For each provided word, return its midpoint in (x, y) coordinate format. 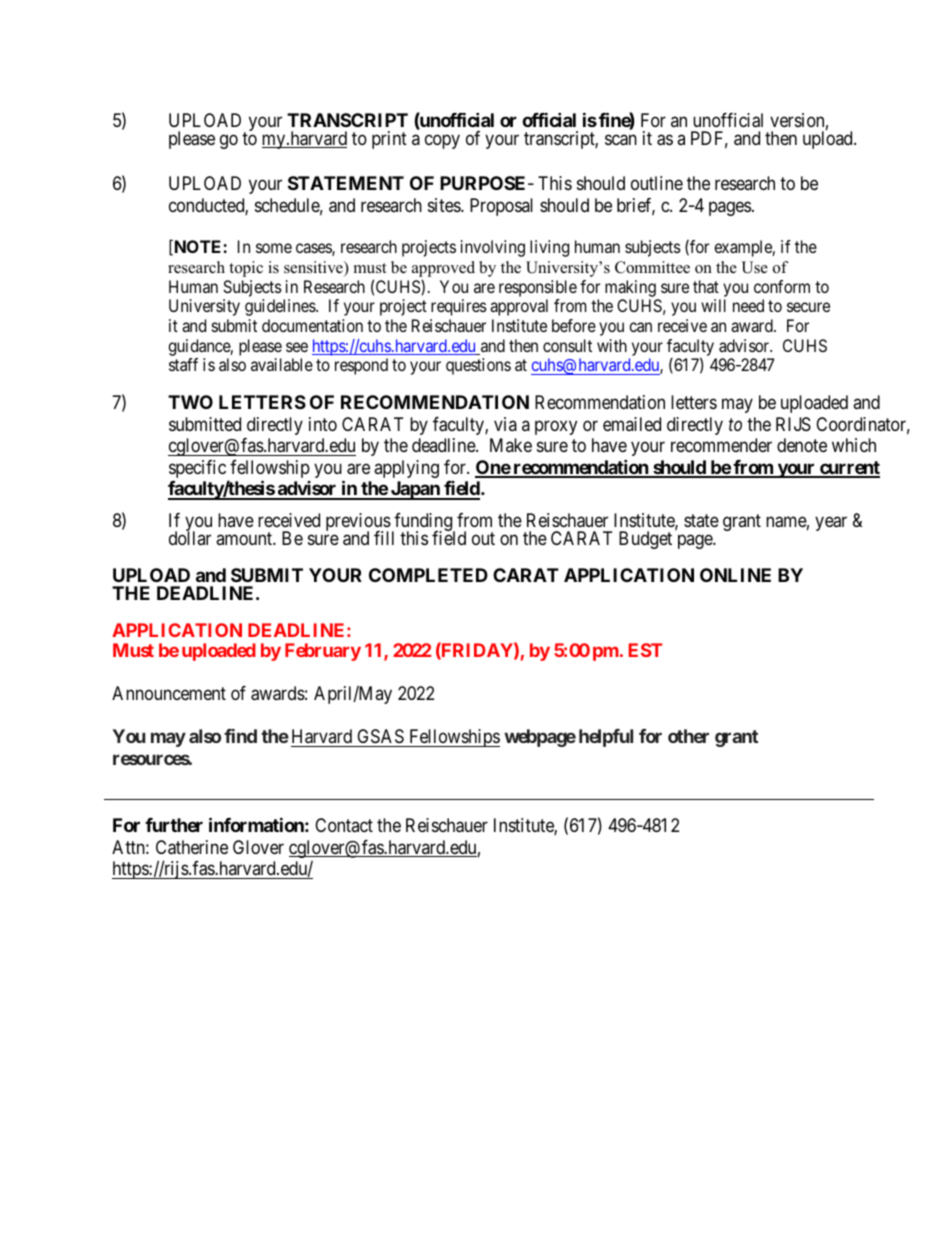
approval (519, 307)
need (748, 305)
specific (197, 469)
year (831, 524)
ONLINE (735, 575)
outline (657, 183)
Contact (344, 825)
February (323, 652)
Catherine (192, 847)
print (389, 140)
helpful (606, 738)
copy (442, 141)
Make (511, 445)
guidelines (281, 307)
